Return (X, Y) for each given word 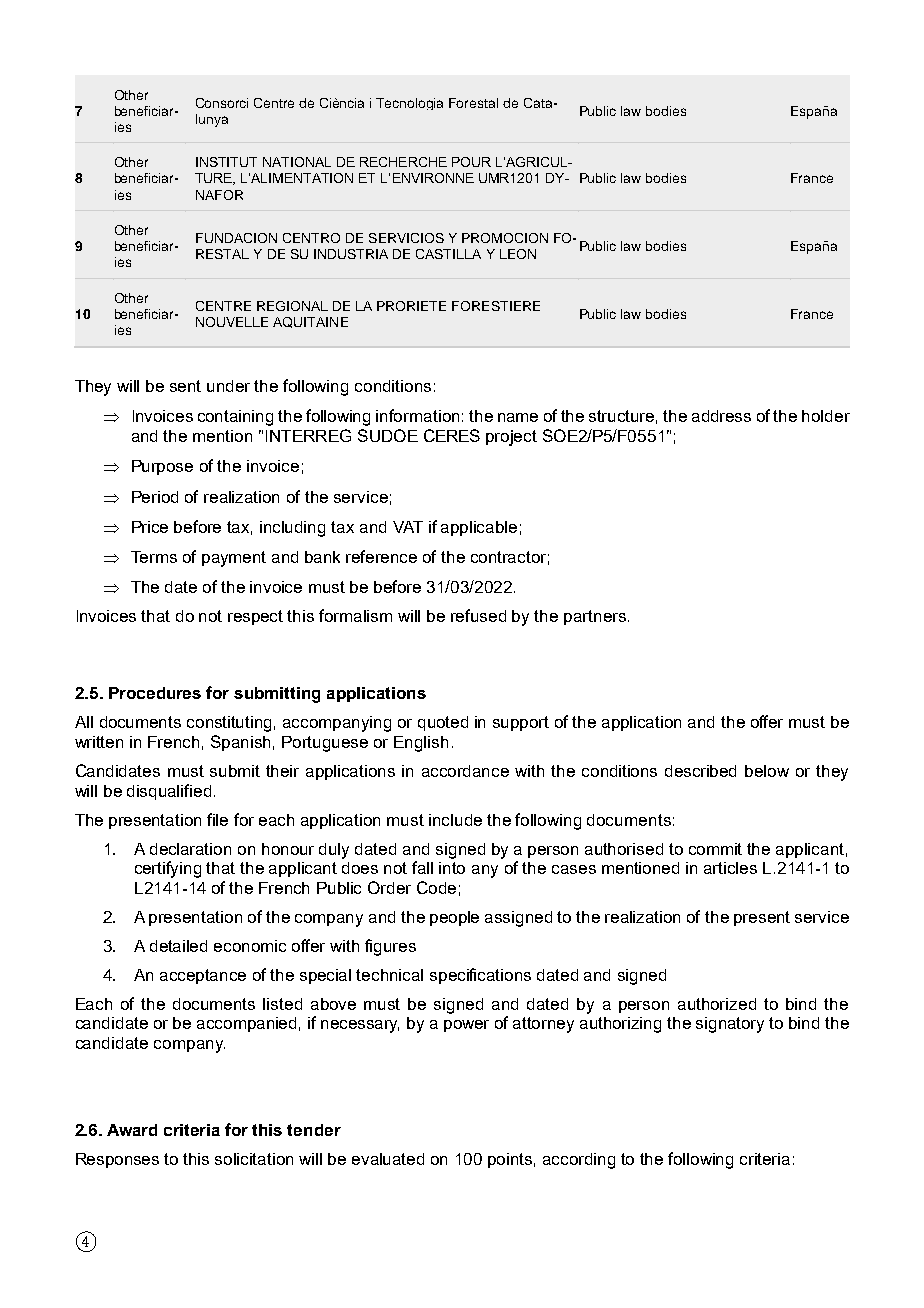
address (721, 416)
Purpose (162, 467)
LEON (518, 254)
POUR (471, 162)
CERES (452, 435)
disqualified (169, 792)
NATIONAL (297, 162)
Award (132, 1130)
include (455, 820)
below (767, 771)
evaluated (388, 1159)
